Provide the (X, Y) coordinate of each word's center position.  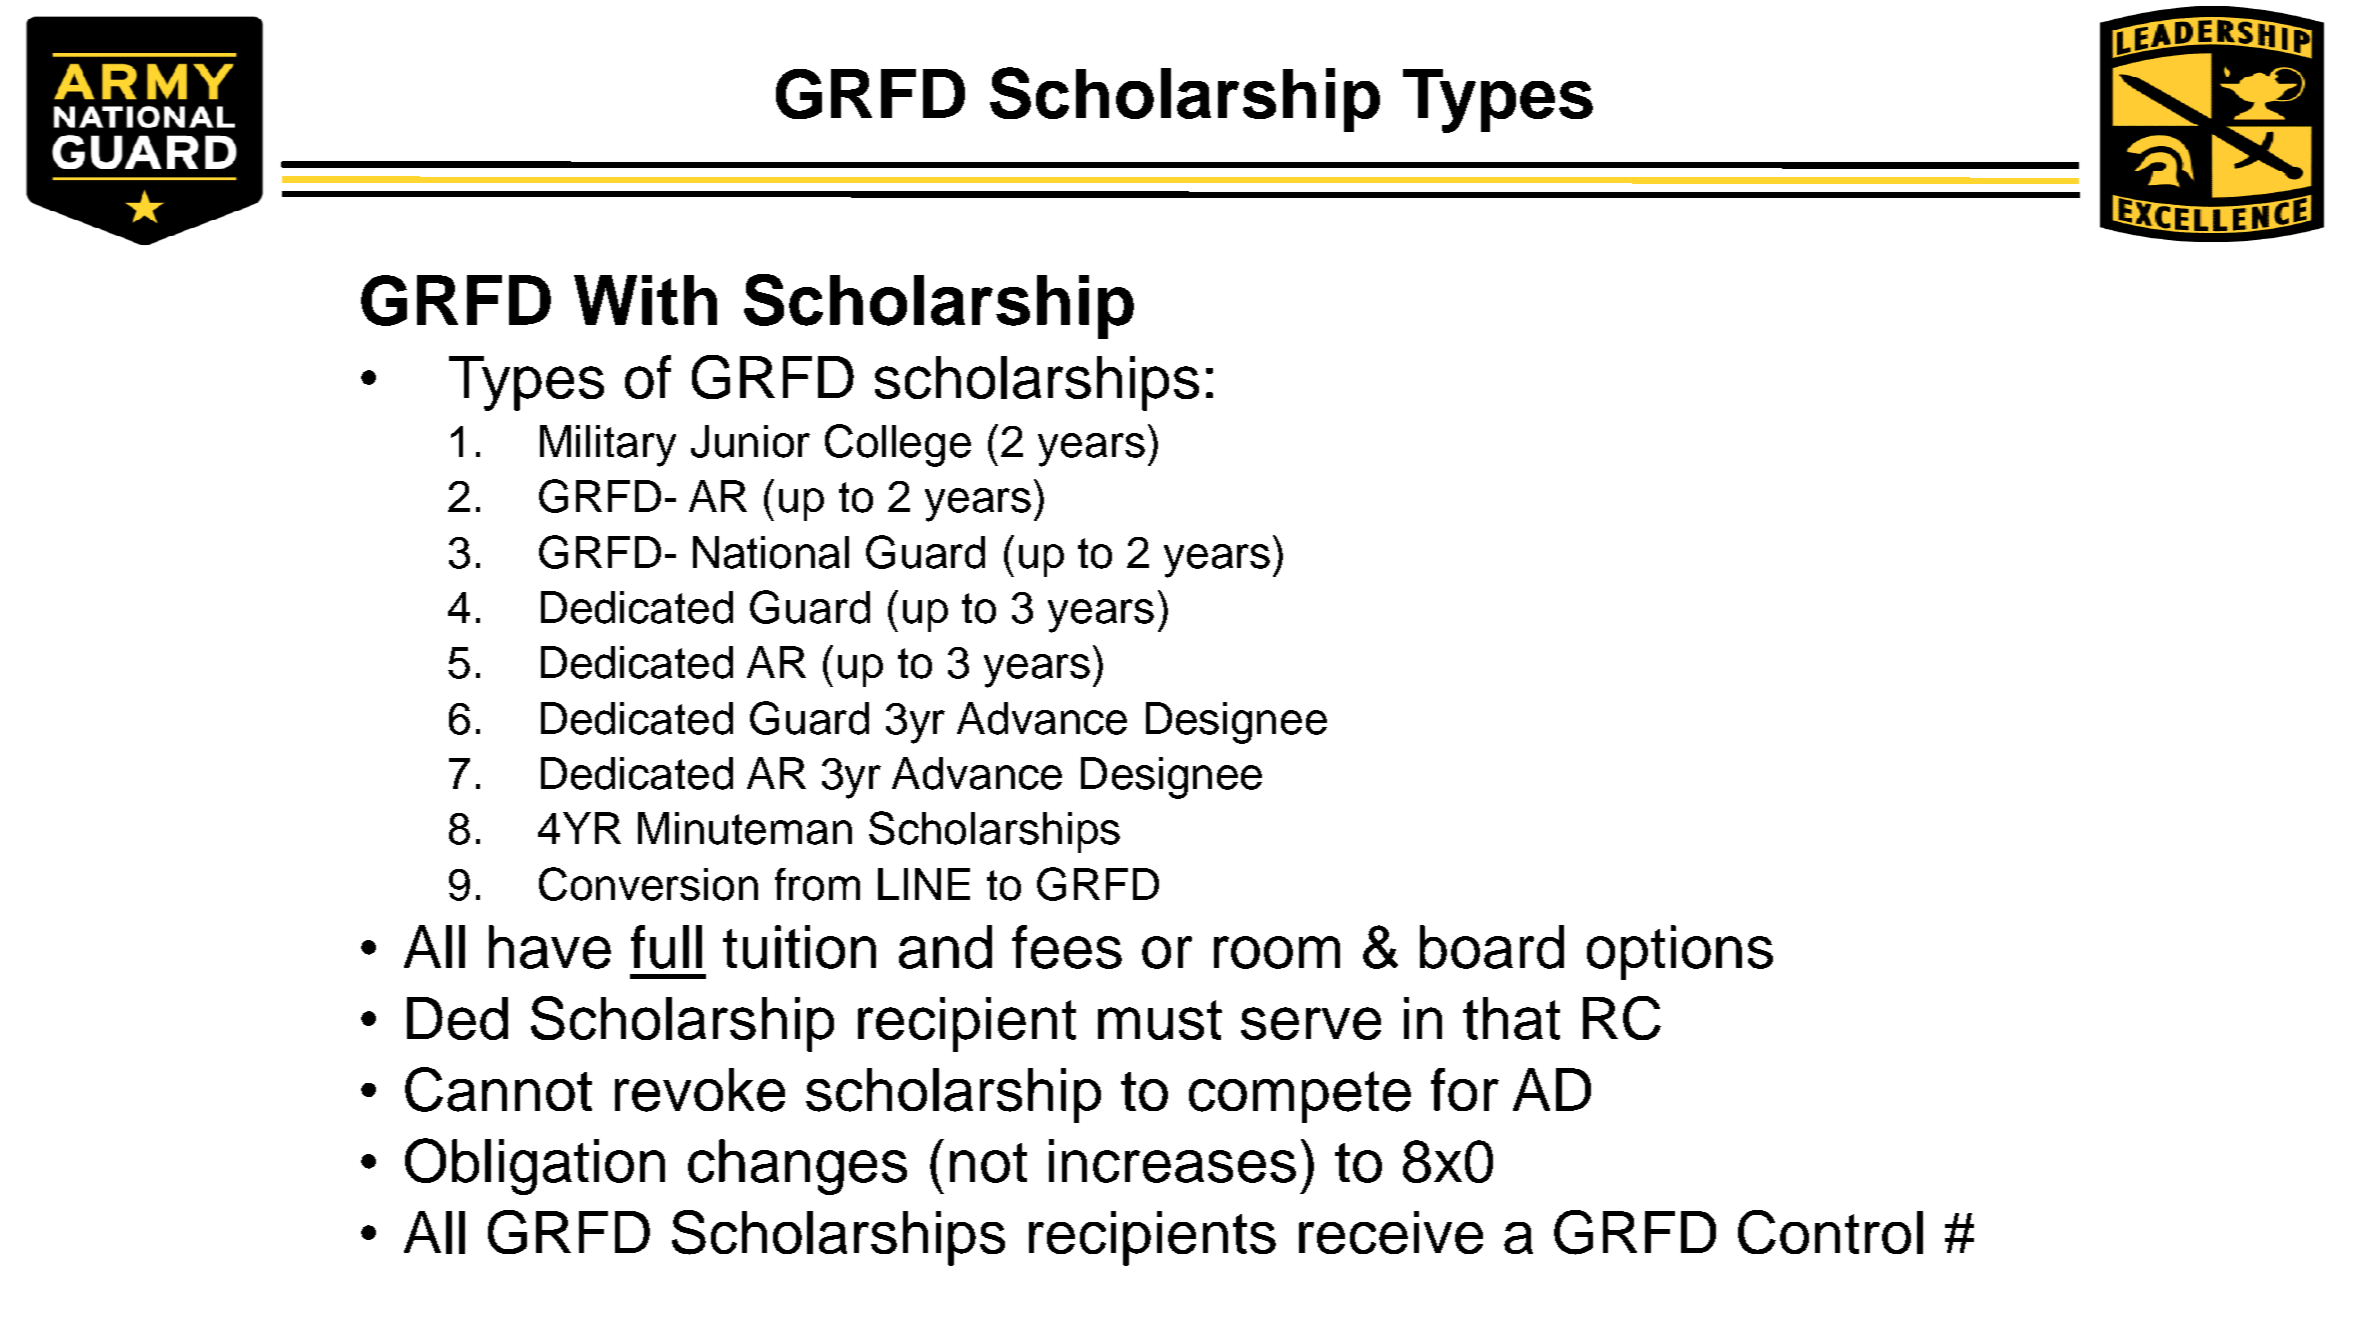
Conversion (648, 884)
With (645, 300)
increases (1172, 1161)
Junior (750, 441)
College (898, 445)
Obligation (535, 1166)
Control (1830, 1232)
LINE (924, 884)
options (1680, 952)
